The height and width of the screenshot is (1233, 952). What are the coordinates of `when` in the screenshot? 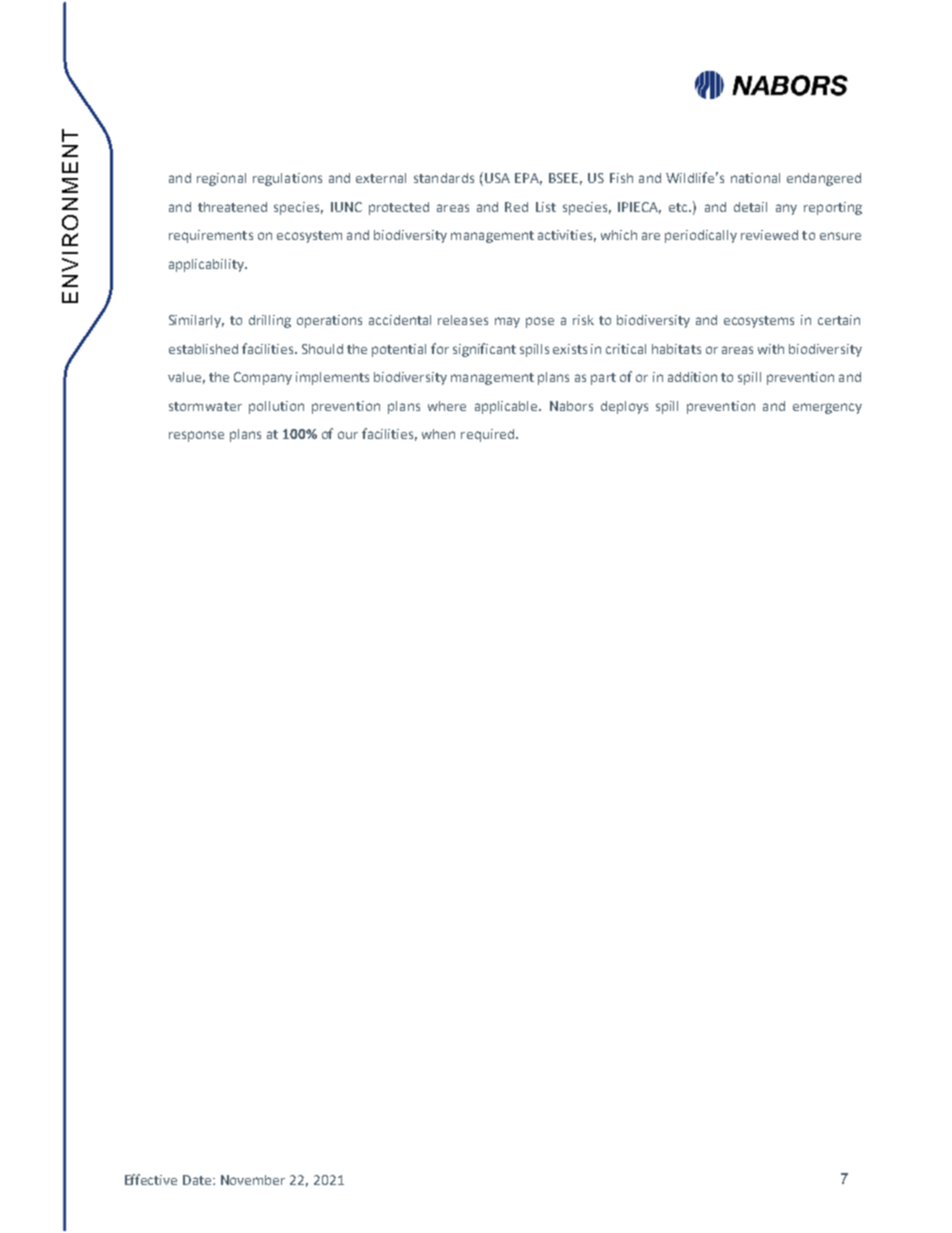 It's located at (438, 434).
